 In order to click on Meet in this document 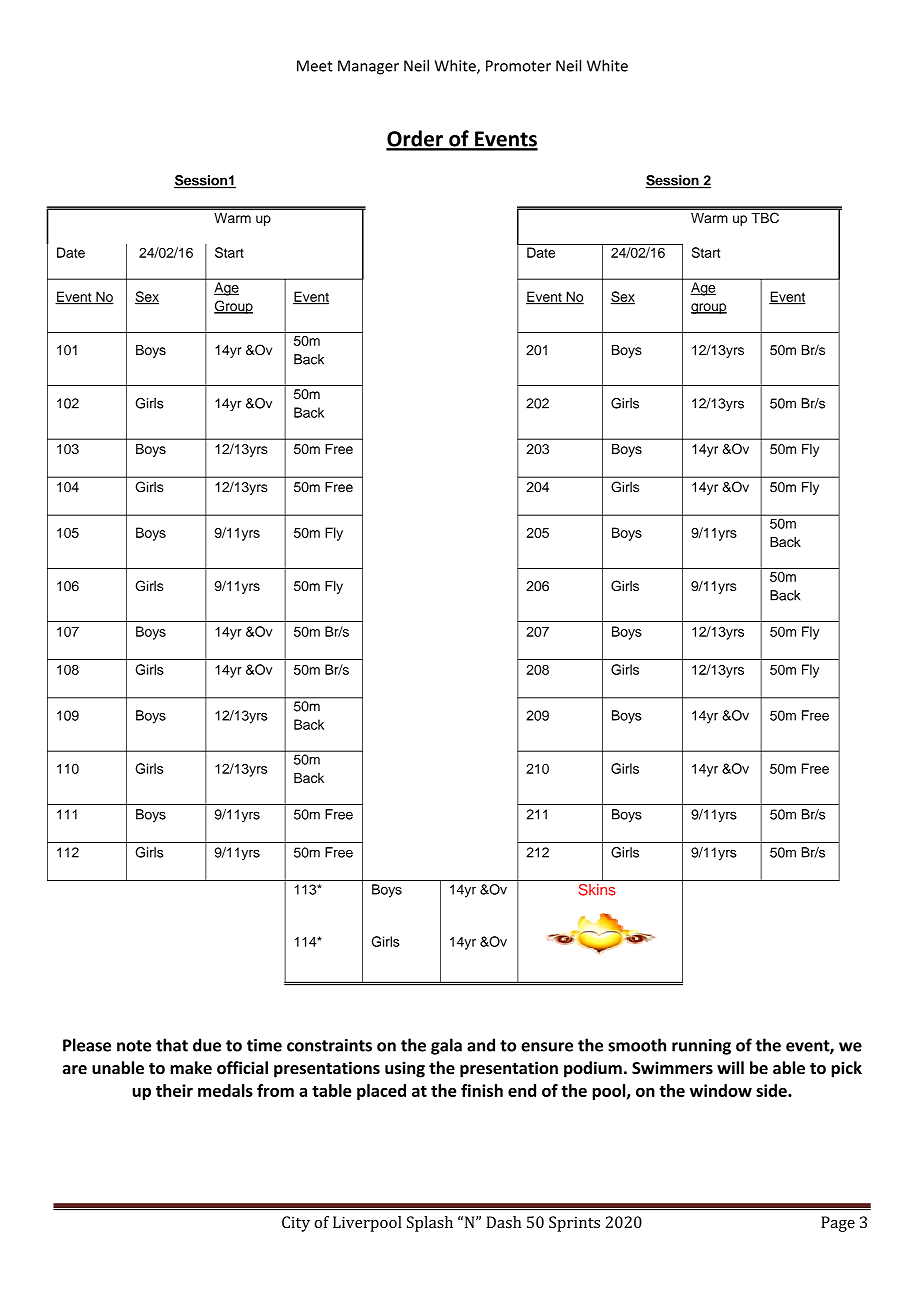, I will do `click(315, 66)`.
